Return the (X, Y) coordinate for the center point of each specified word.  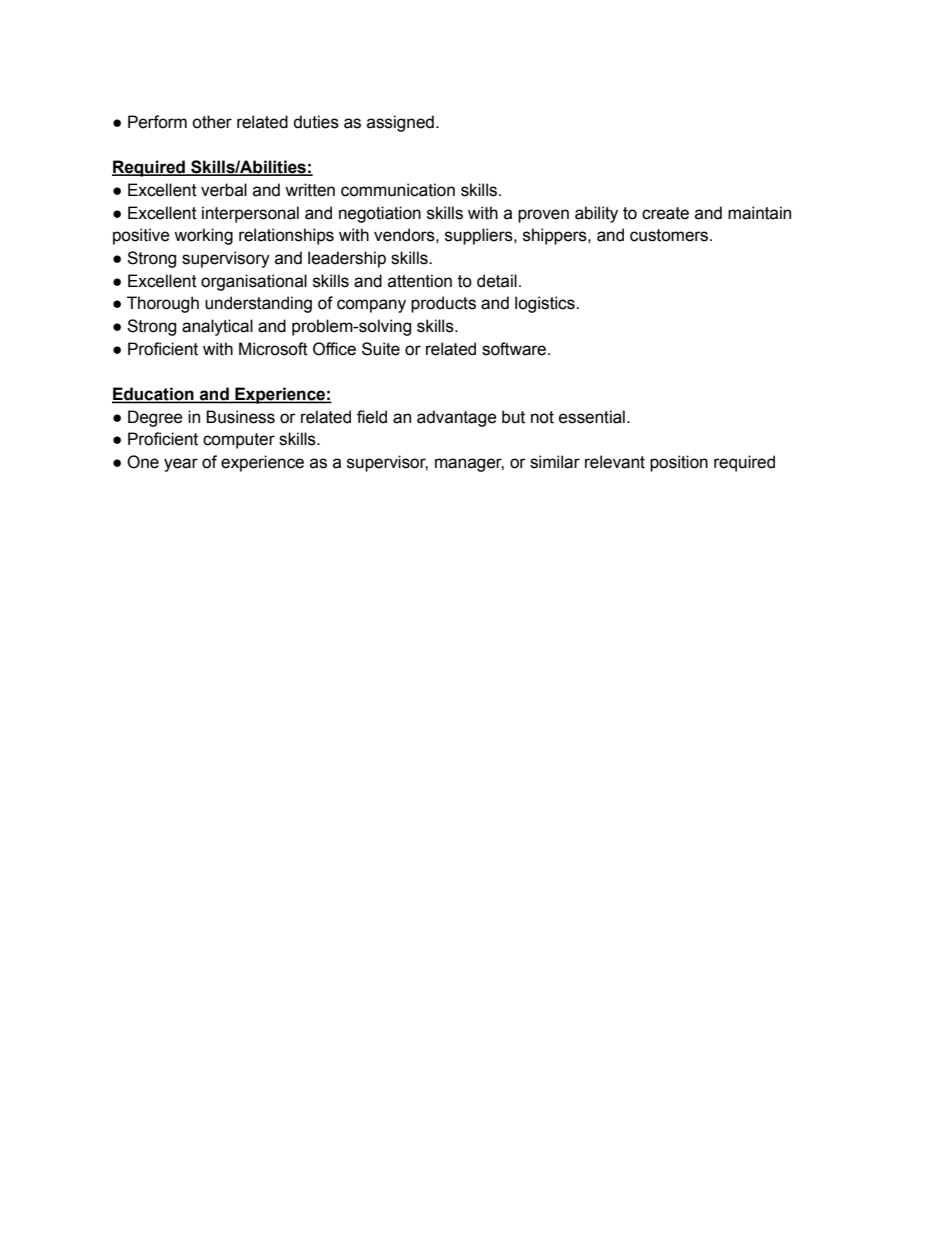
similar (555, 462)
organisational (254, 282)
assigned (400, 123)
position (679, 463)
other (212, 122)
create (665, 213)
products (443, 304)
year (181, 465)
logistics (546, 304)
